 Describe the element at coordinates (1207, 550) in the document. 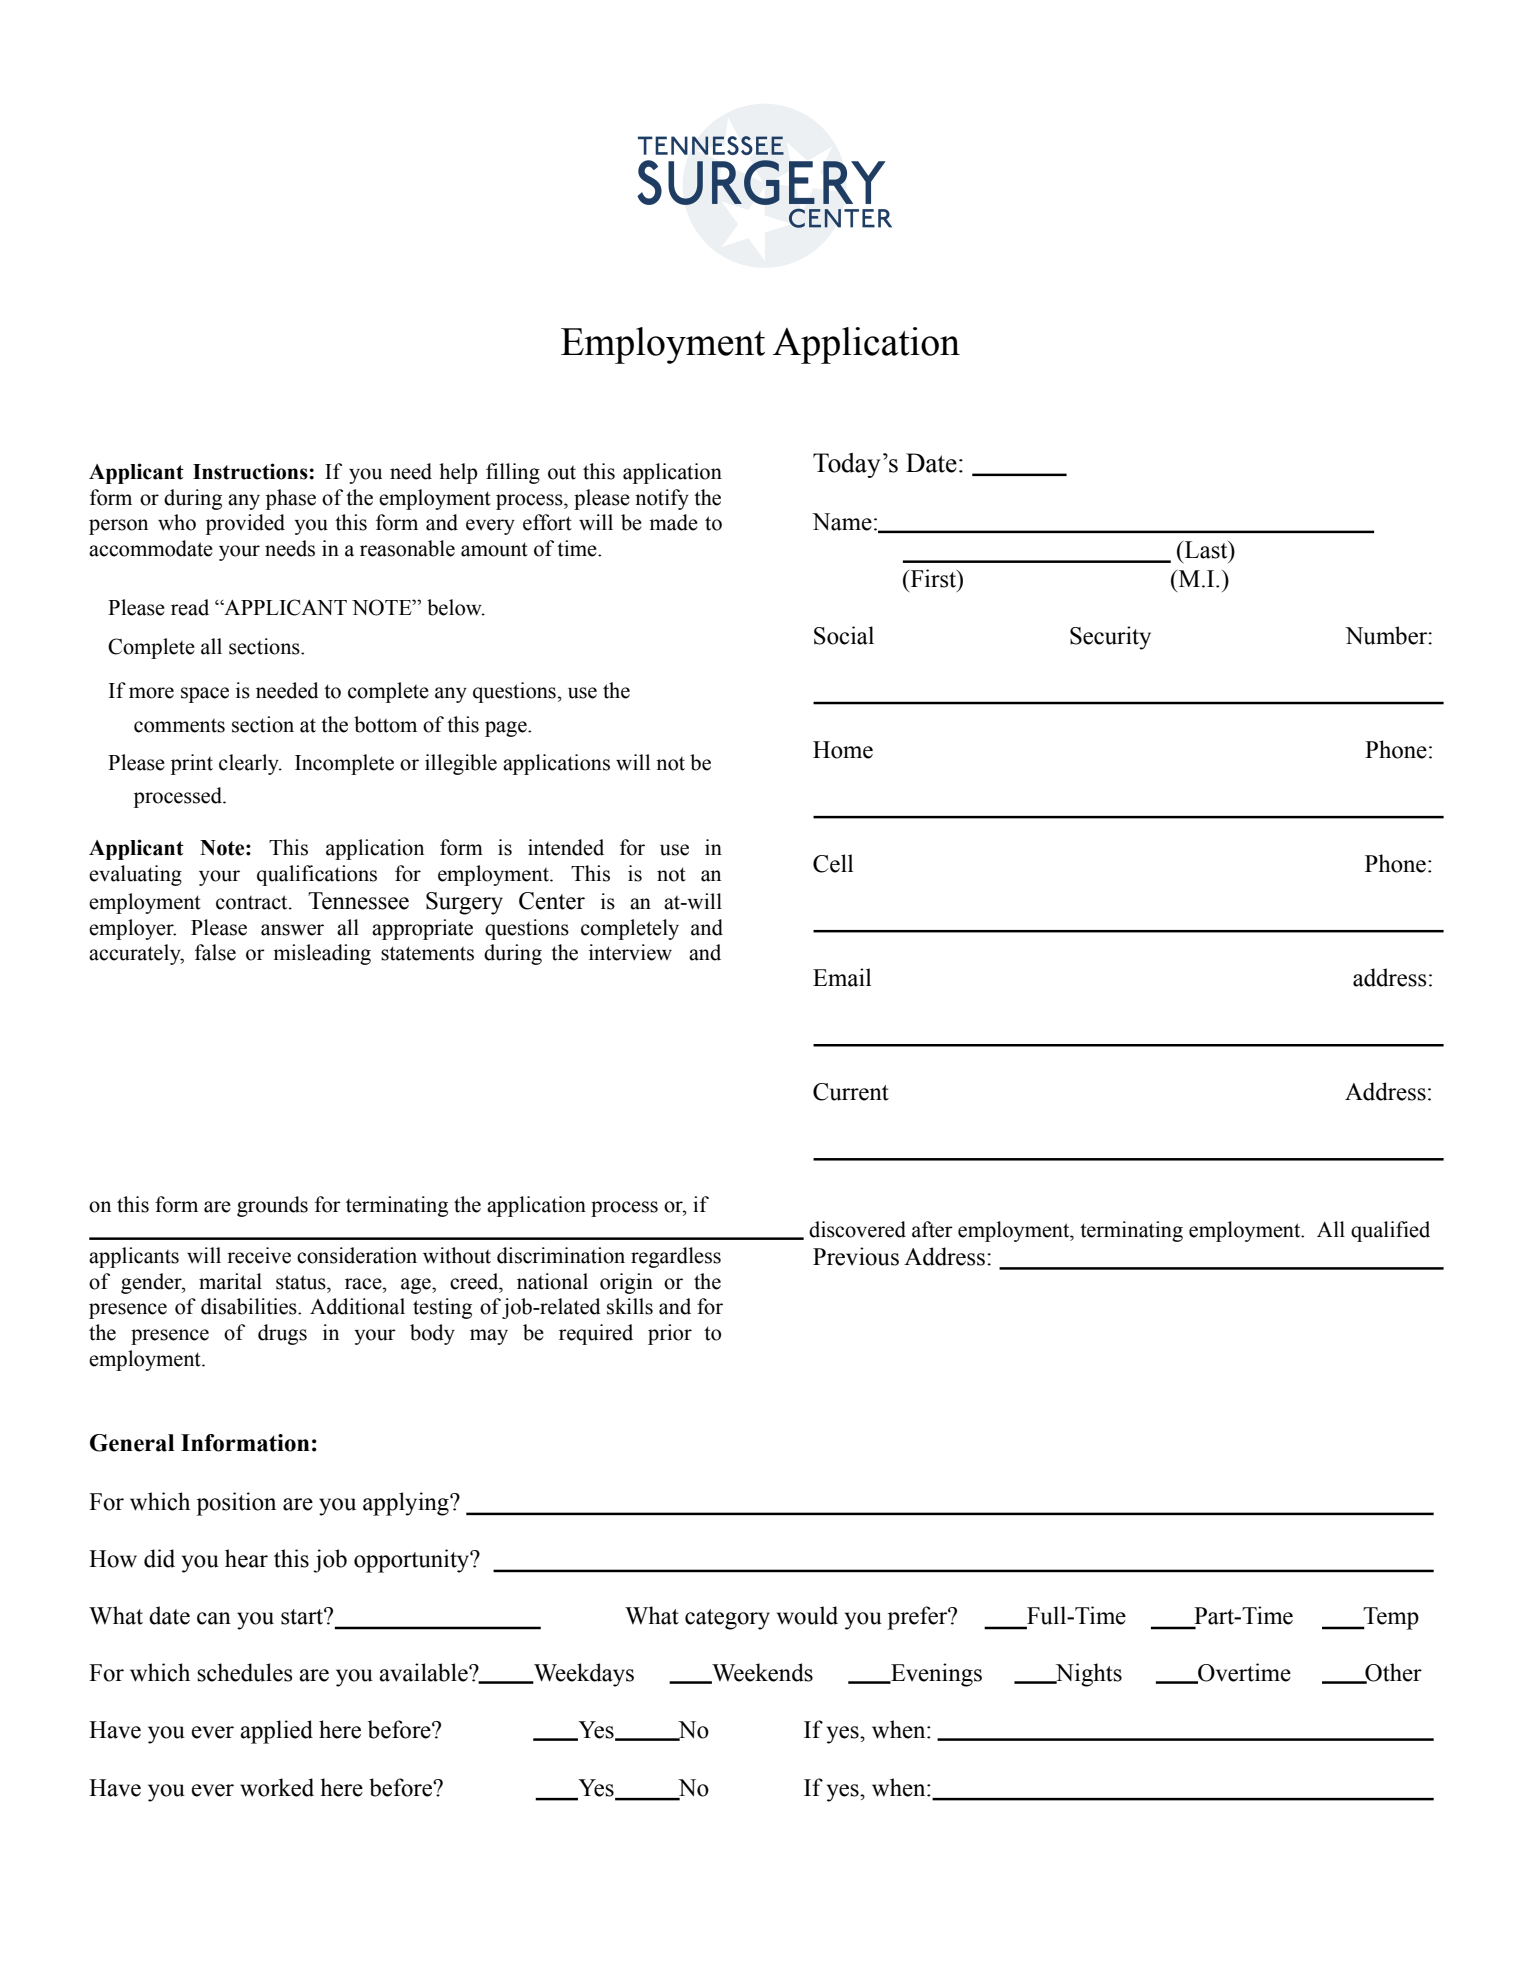

I see `Last` at that location.
